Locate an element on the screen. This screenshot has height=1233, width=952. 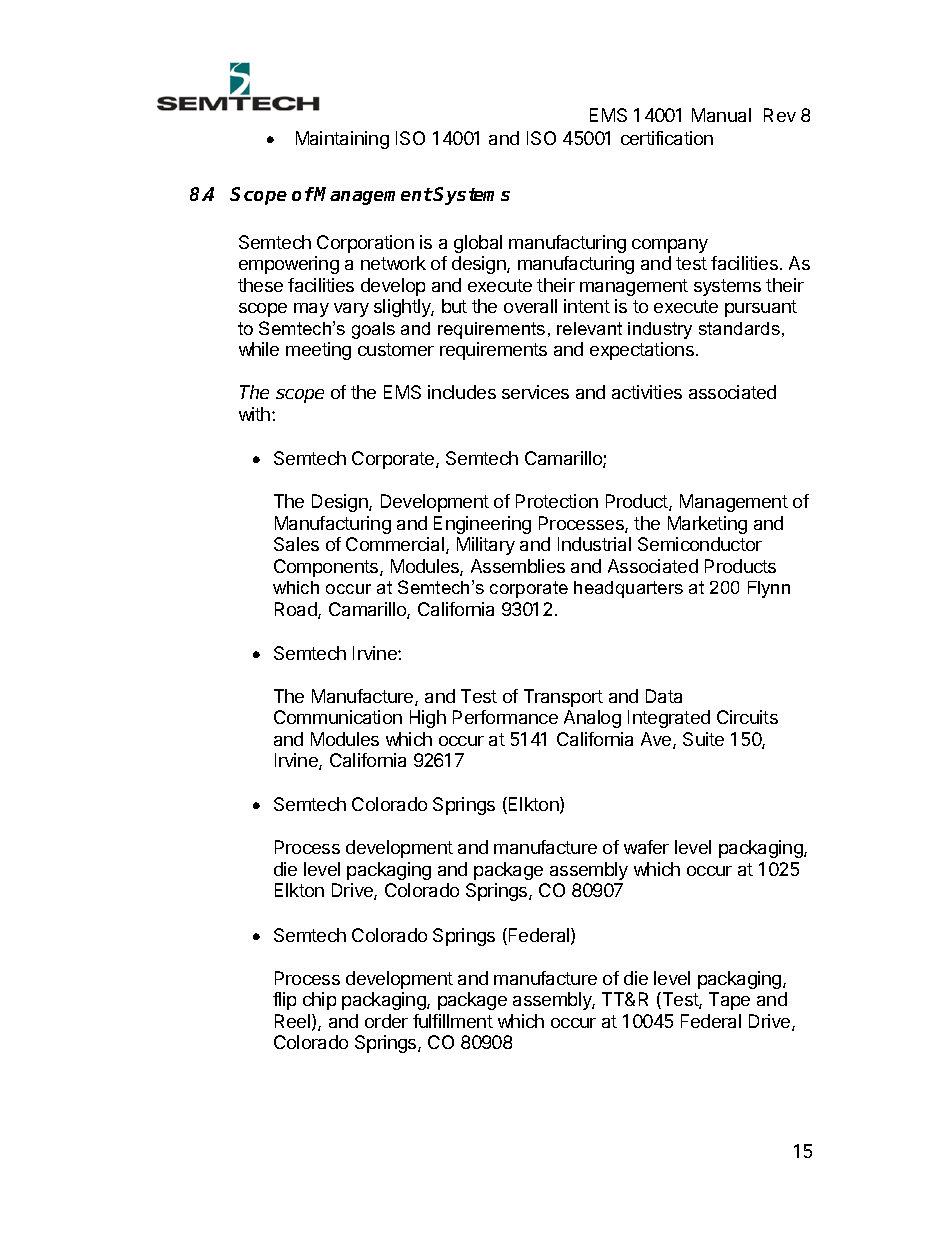
Suite is located at coordinates (703, 739).
